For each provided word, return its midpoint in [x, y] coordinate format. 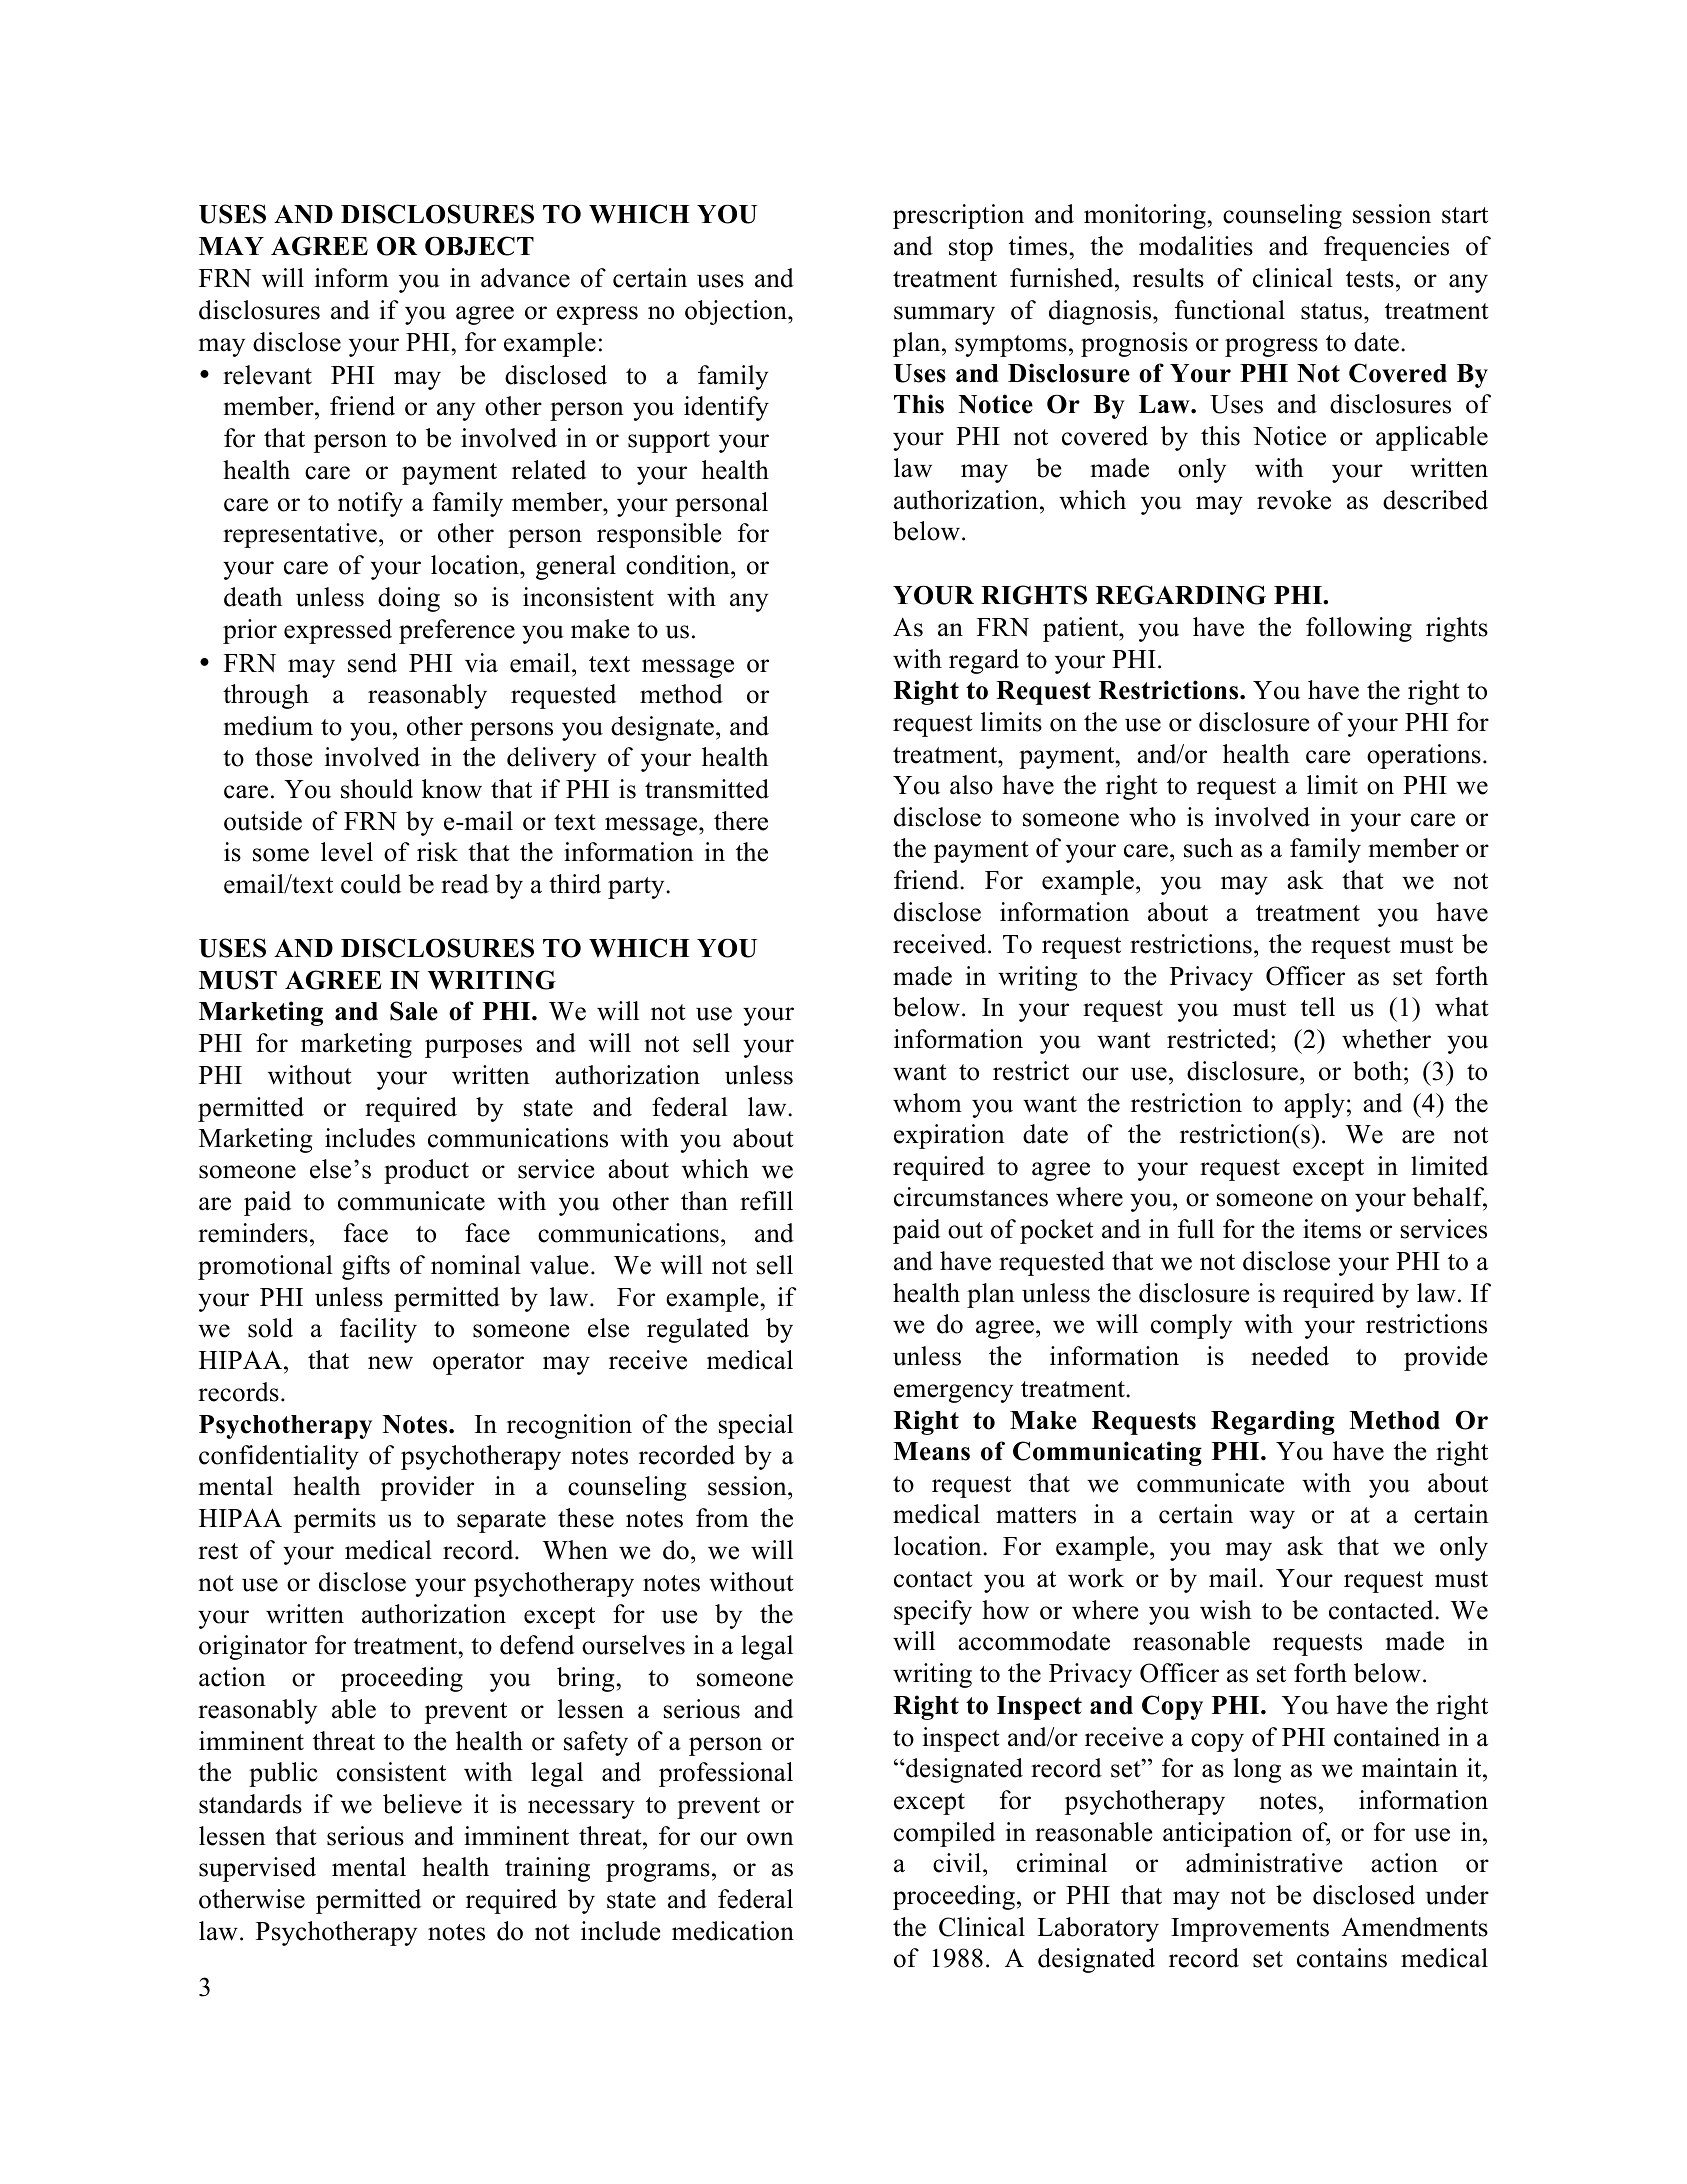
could [371, 884]
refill [766, 1201]
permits [335, 1520]
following [1359, 629]
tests [1370, 279]
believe [422, 1804]
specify [933, 1612]
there [741, 821]
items [1332, 1229]
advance [525, 278]
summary [944, 315]
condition [679, 566]
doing [409, 599]
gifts [366, 1267]
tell [1318, 1007]
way [1272, 1519]
